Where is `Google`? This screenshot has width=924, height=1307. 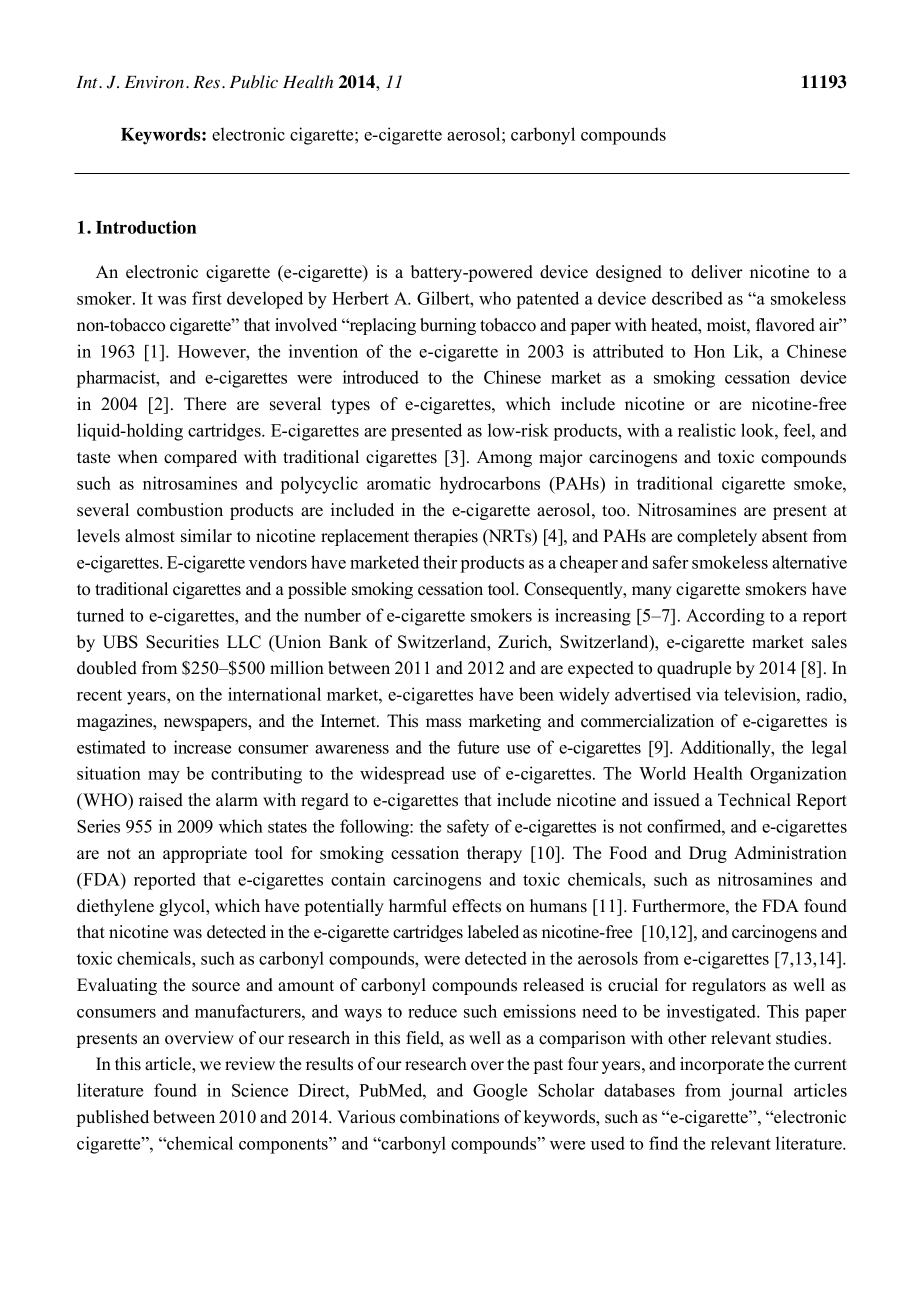
Google is located at coordinates (500, 1092).
